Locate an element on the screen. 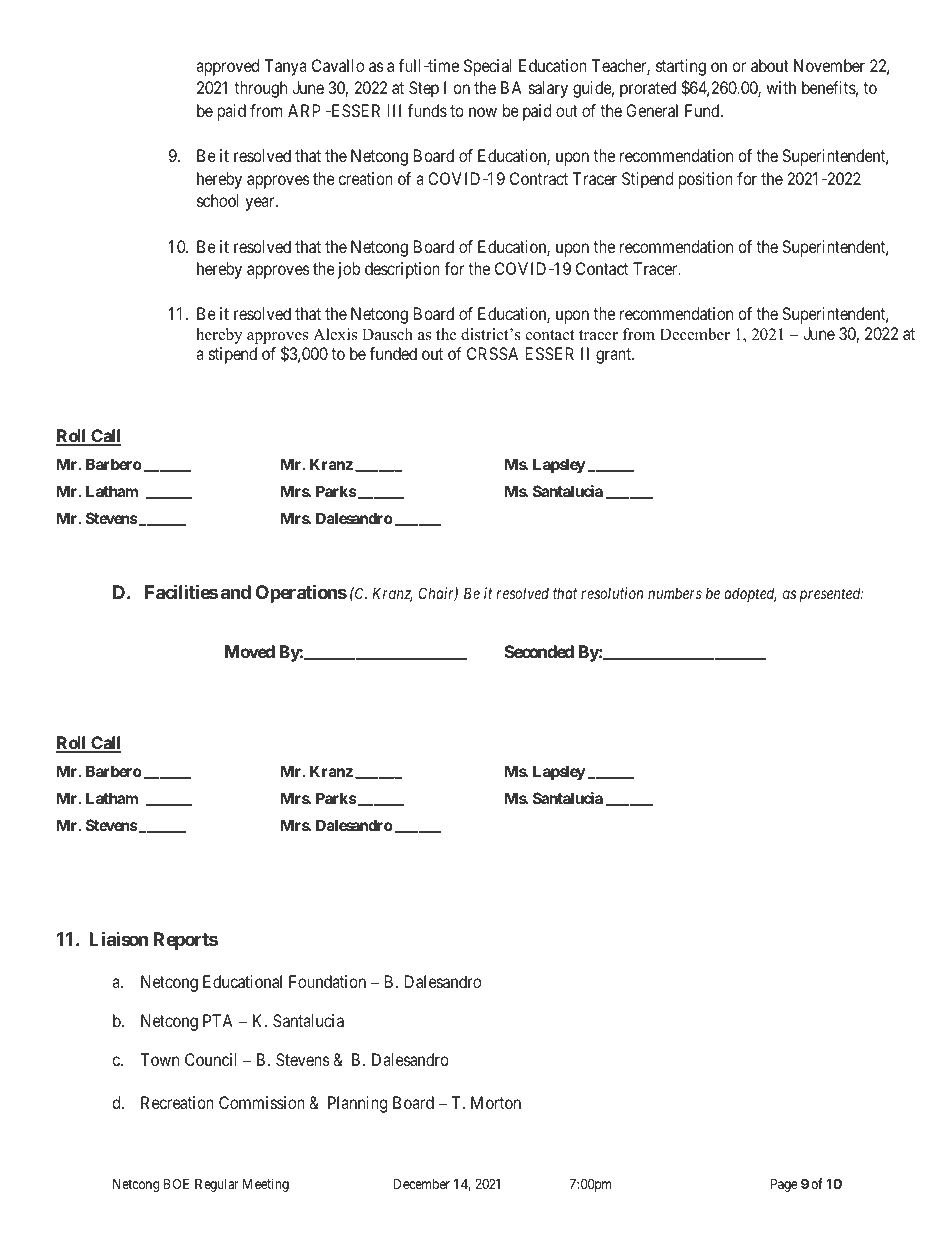  Moved is located at coordinates (250, 651).
